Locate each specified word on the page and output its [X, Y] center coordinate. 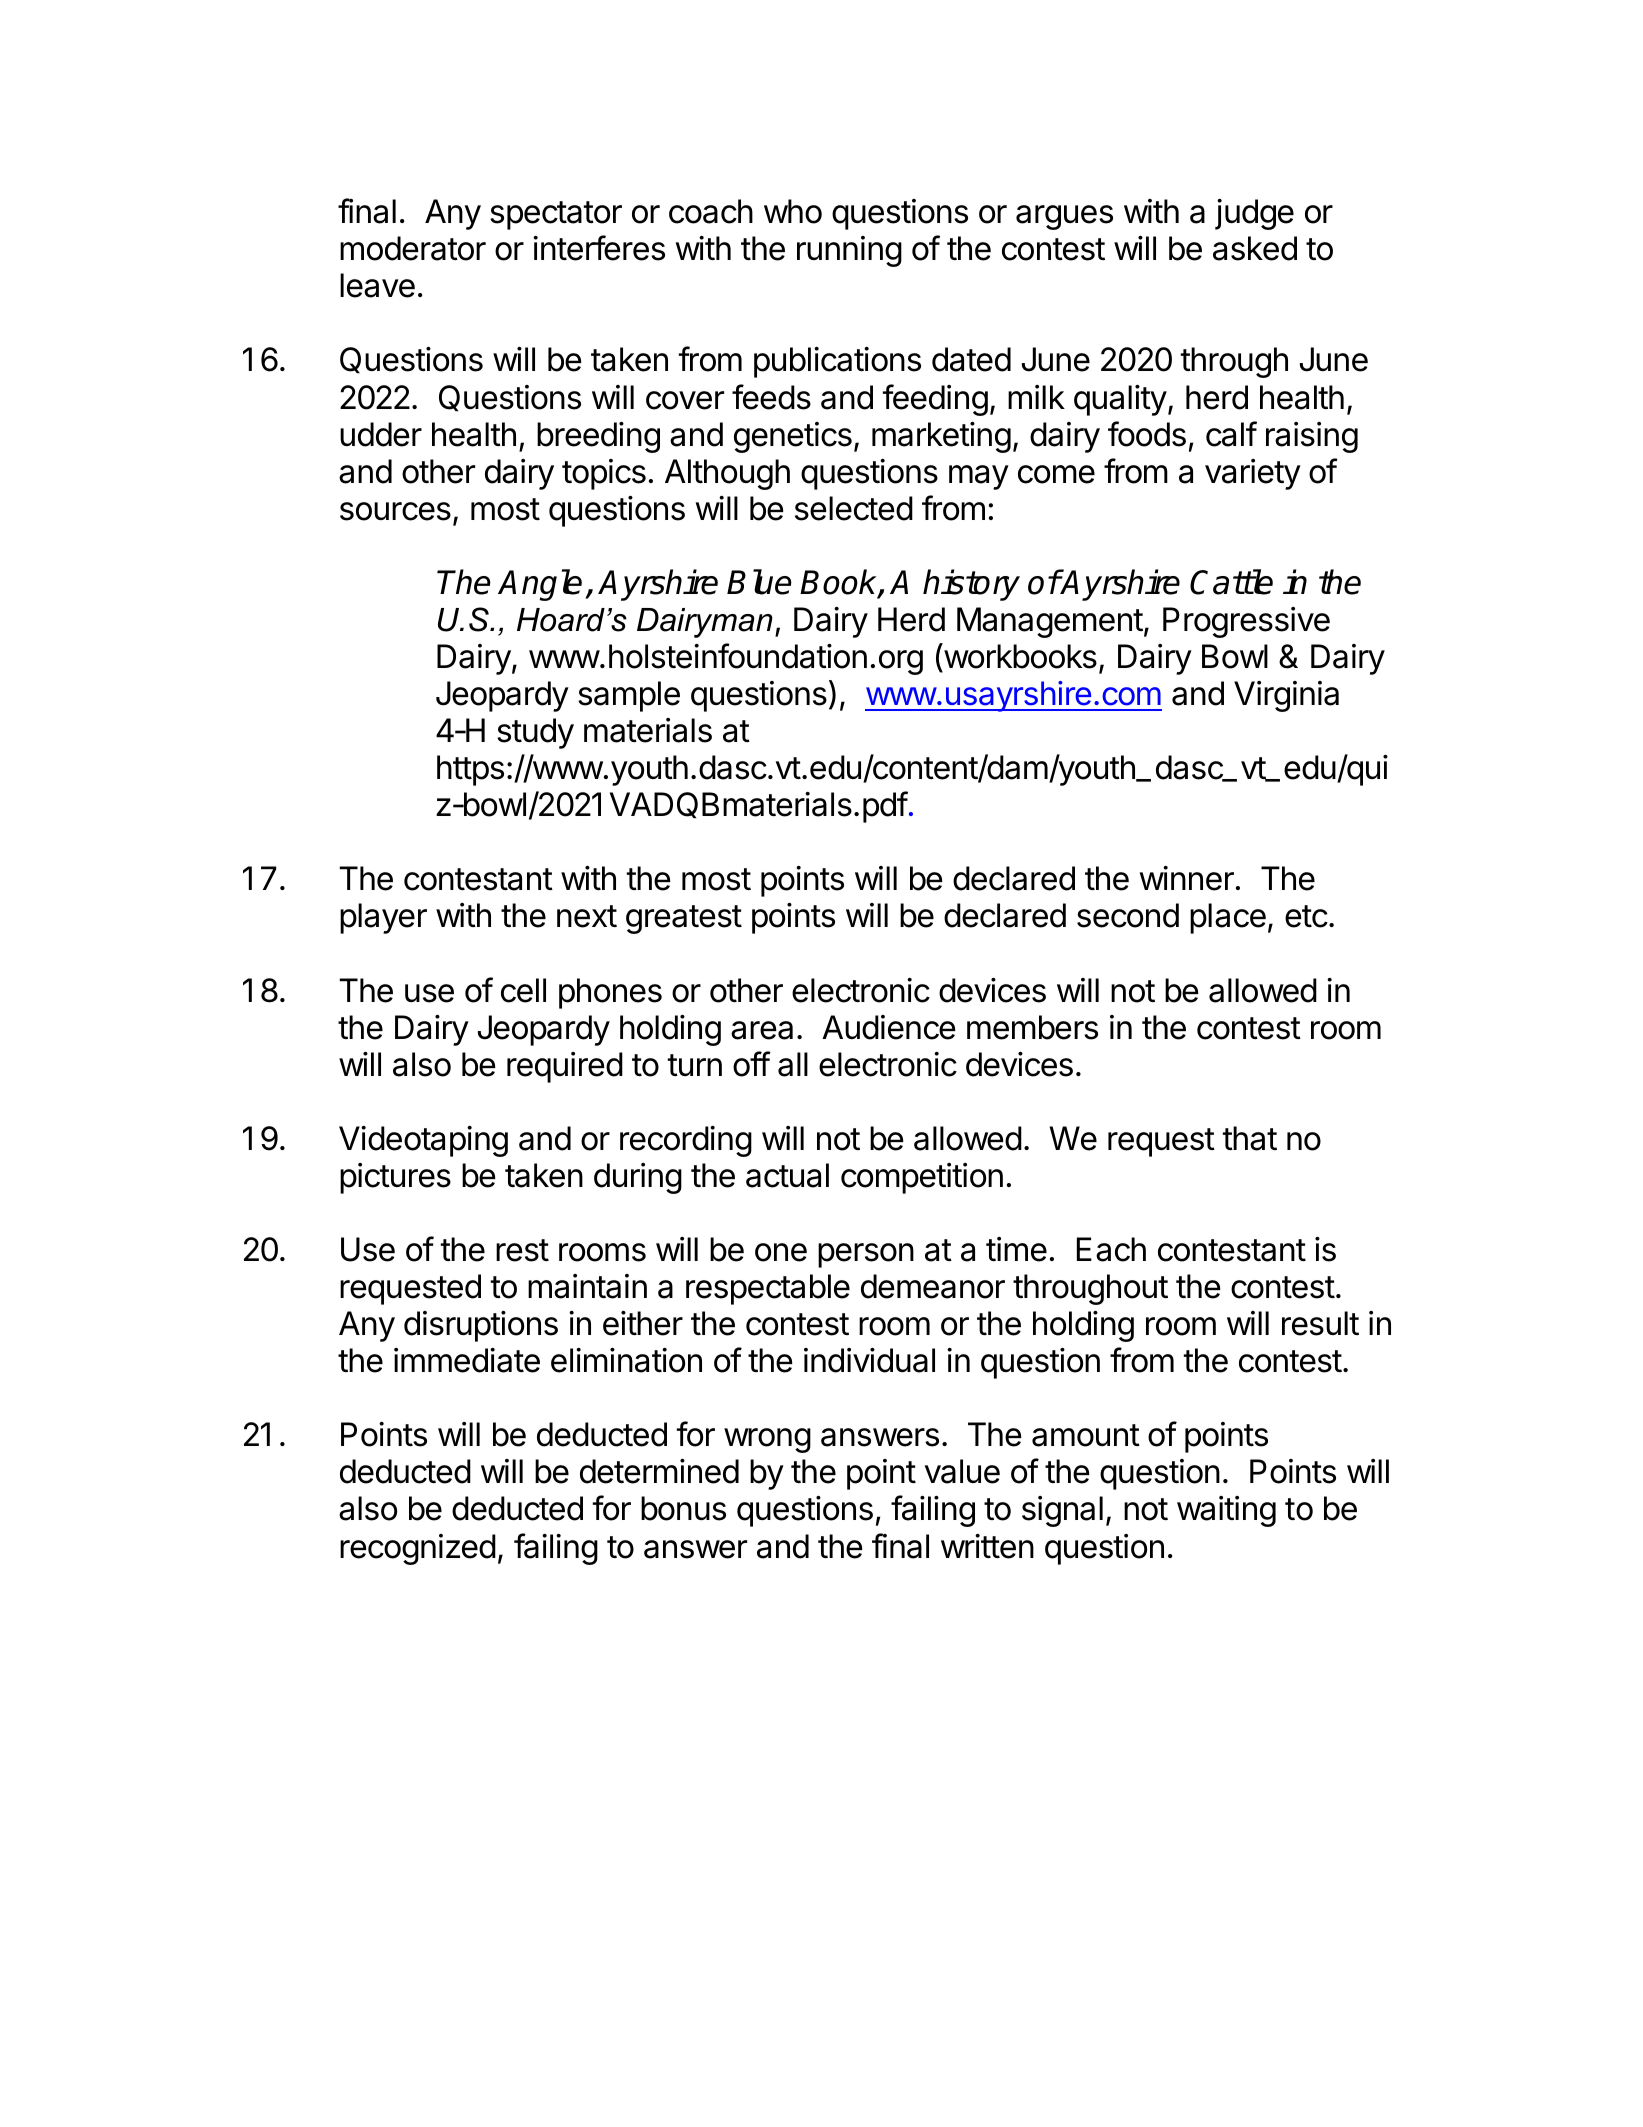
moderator [413, 248]
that [1250, 1138]
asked [1255, 248]
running [849, 251]
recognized [418, 1549]
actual [787, 1175]
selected [854, 508]
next [587, 916]
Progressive [1246, 622]
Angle [540, 585]
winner [1187, 878]
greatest [684, 919]
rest [522, 1250]
